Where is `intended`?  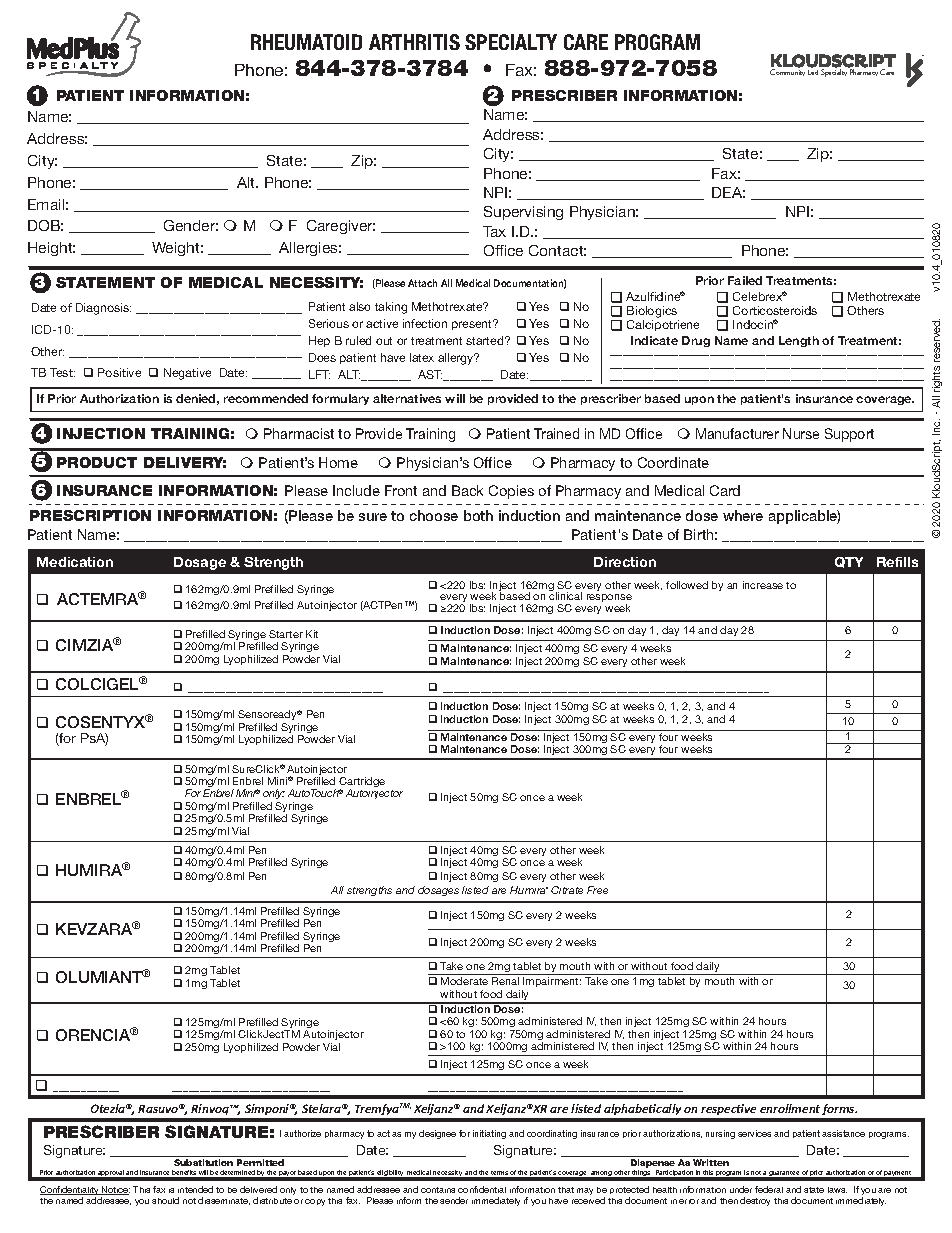 intended is located at coordinates (195, 1189).
